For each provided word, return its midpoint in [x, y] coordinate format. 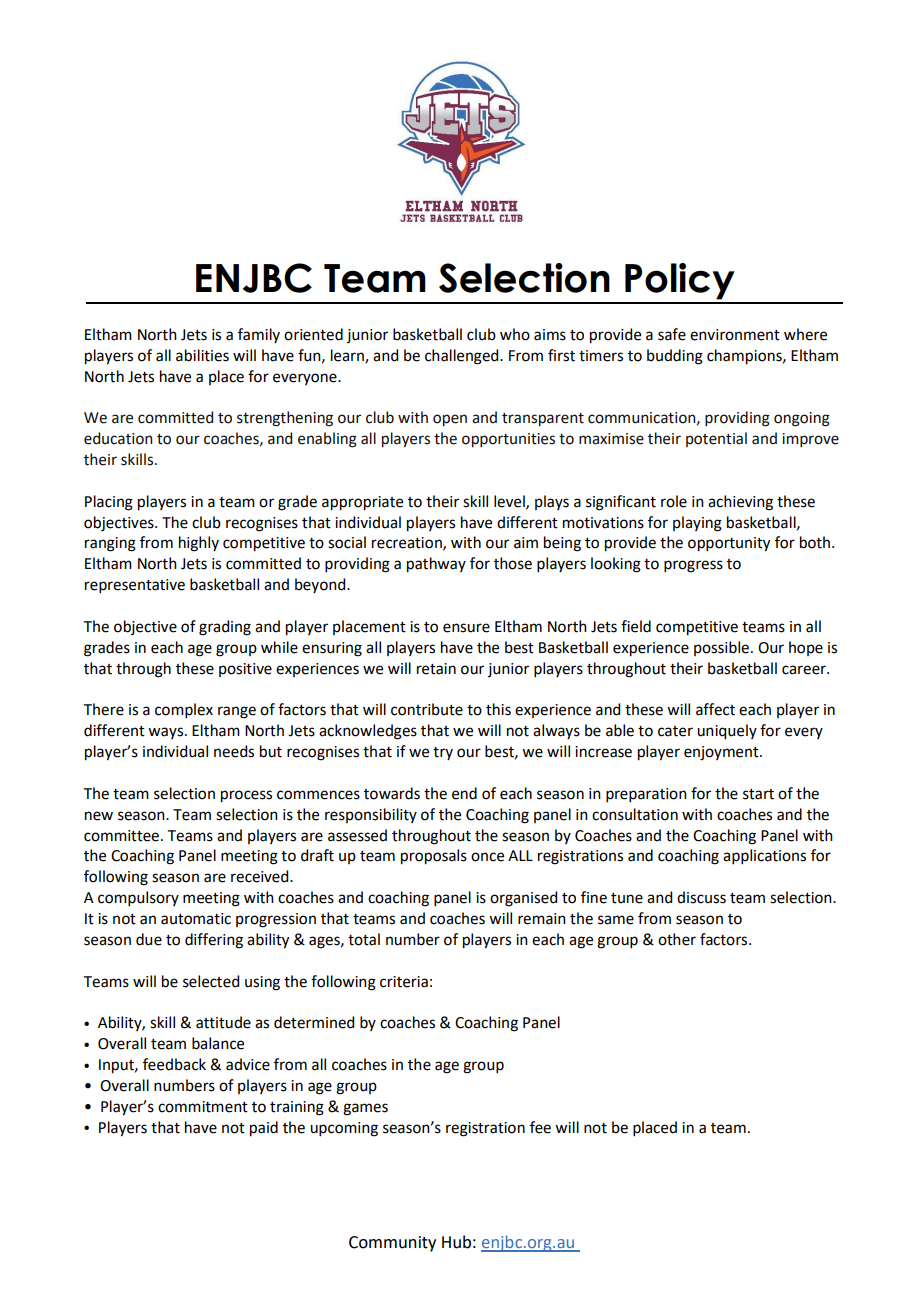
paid [264, 1129]
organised [523, 899]
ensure [466, 628]
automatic [196, 919]
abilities [202, 355]
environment [735, 335]
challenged [463, 357]
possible [721, 648]
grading [225, 628]
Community [392, 1244]
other [677, 939]
